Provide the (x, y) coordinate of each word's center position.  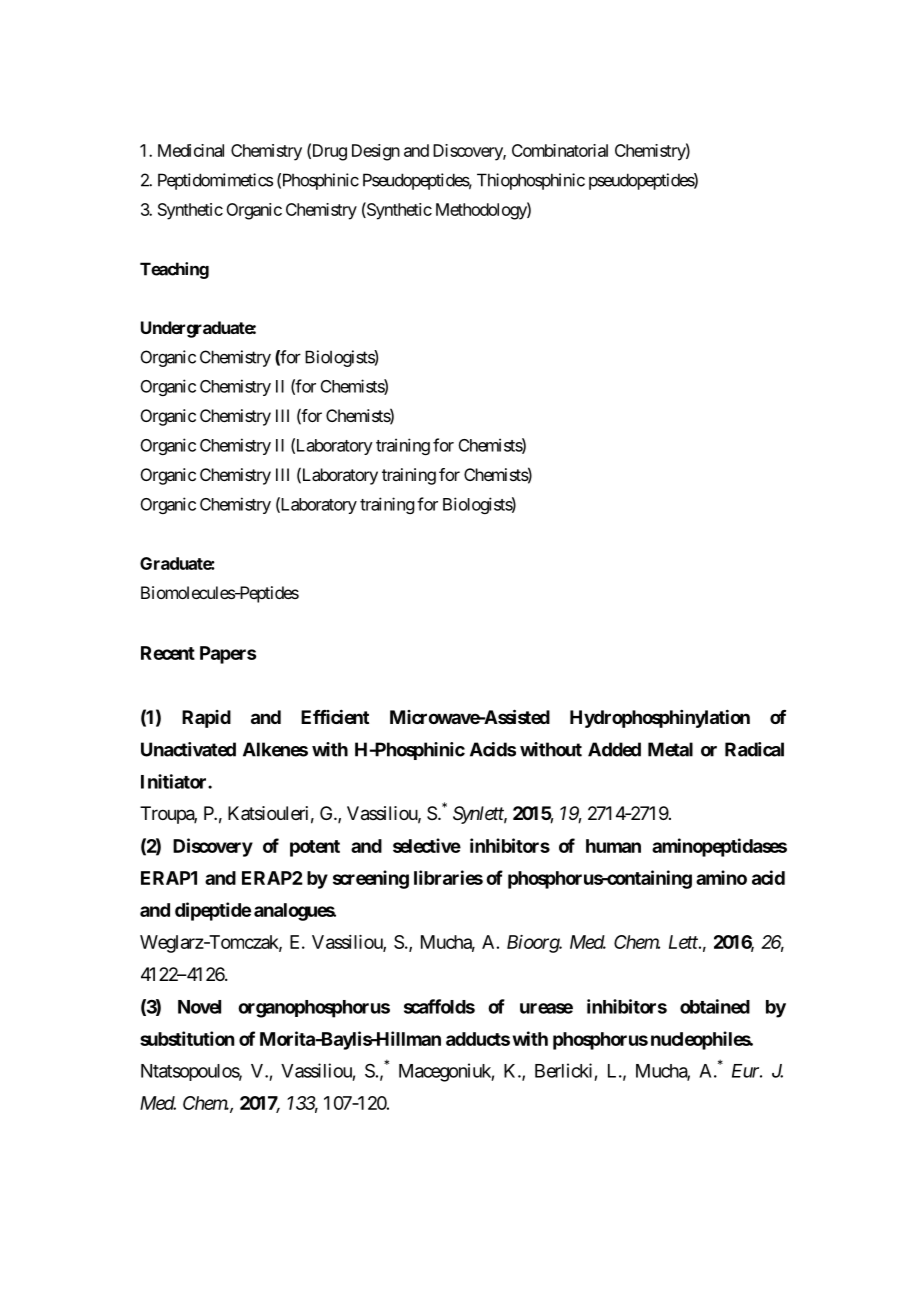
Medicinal (191, 150)
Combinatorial (560, 150)
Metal (670, 749)
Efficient (335, 716)
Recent (168, 653)
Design (376, 152)
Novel (199, 1007)
